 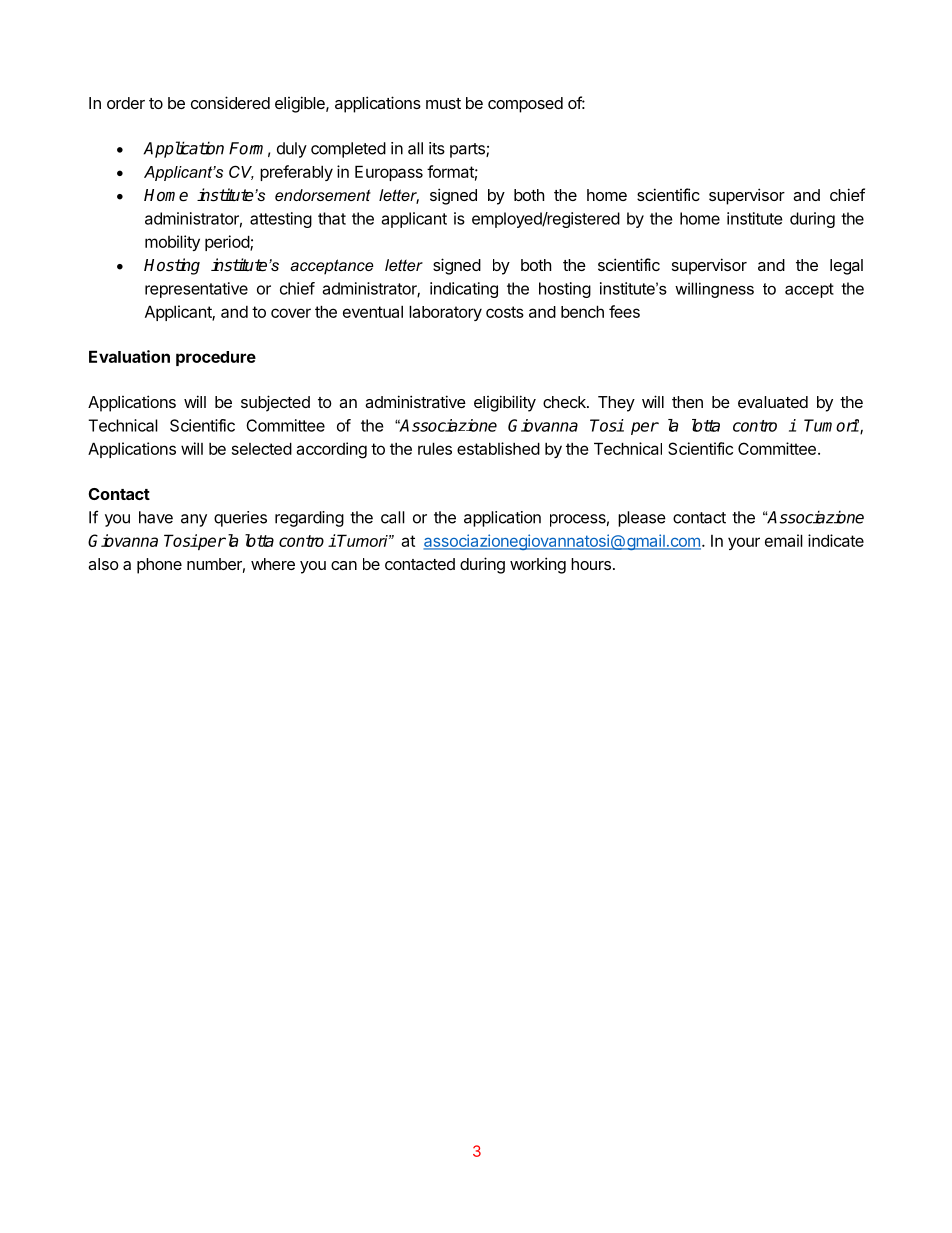 What do you see at coordinates (744, 543) in the screenshot?
I see `your` at bounding box center [744, 543].
